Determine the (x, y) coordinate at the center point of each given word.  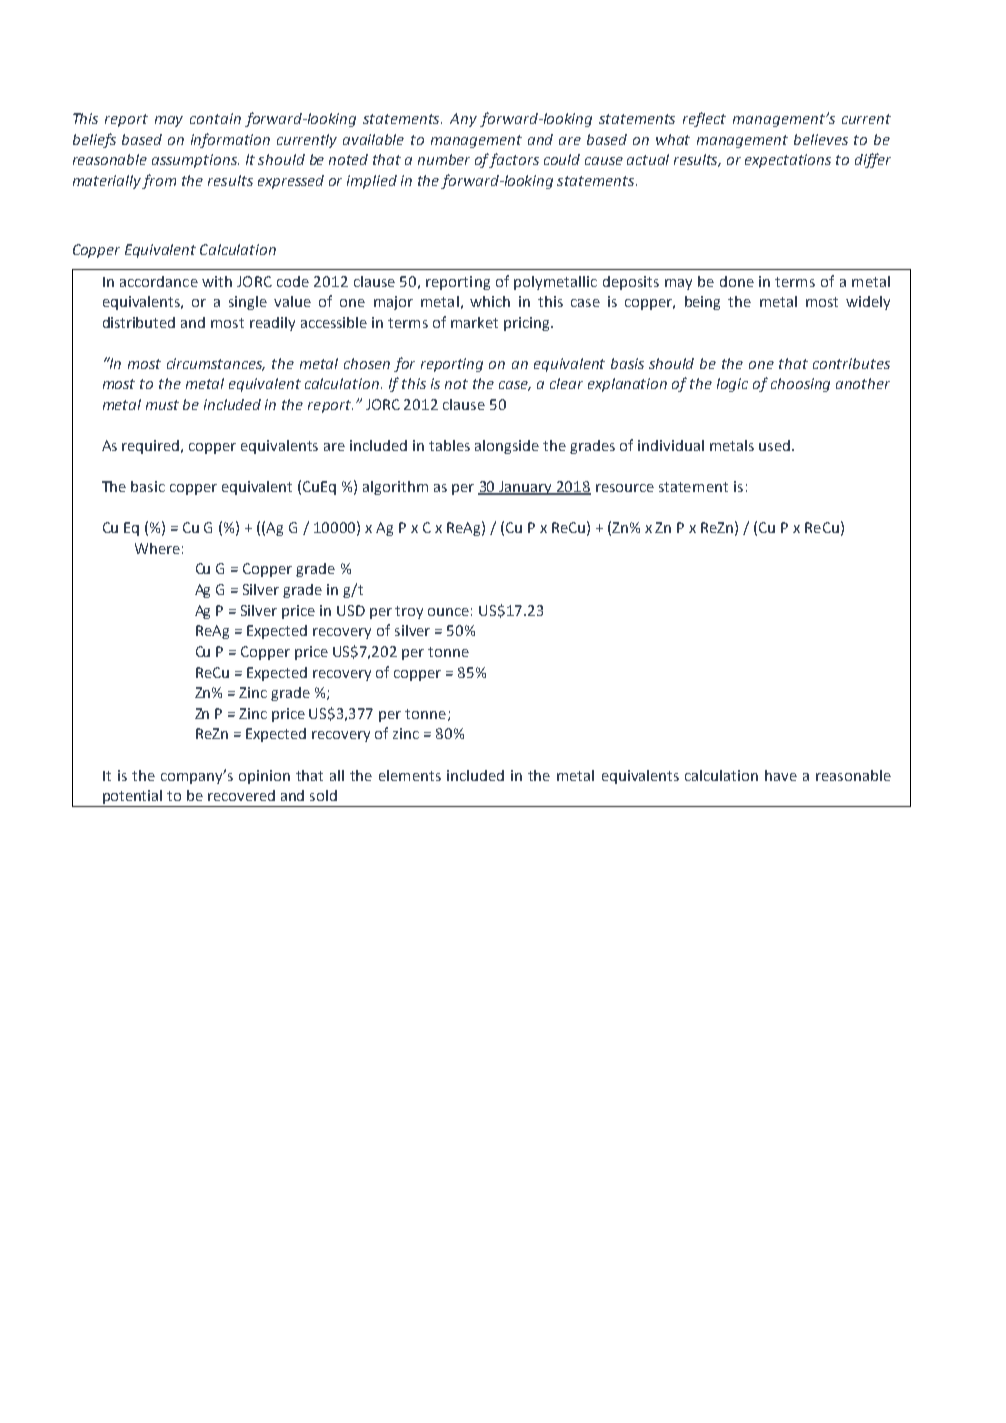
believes (821, 139)
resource (625, 488)
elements (410, 775)
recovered (241, 795)
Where (157, 548)
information (230, 140)
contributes (851, 363)
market (474, 322)
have (781, 775)
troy (409, 612)
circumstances (216, 364)
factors (514, 160)
